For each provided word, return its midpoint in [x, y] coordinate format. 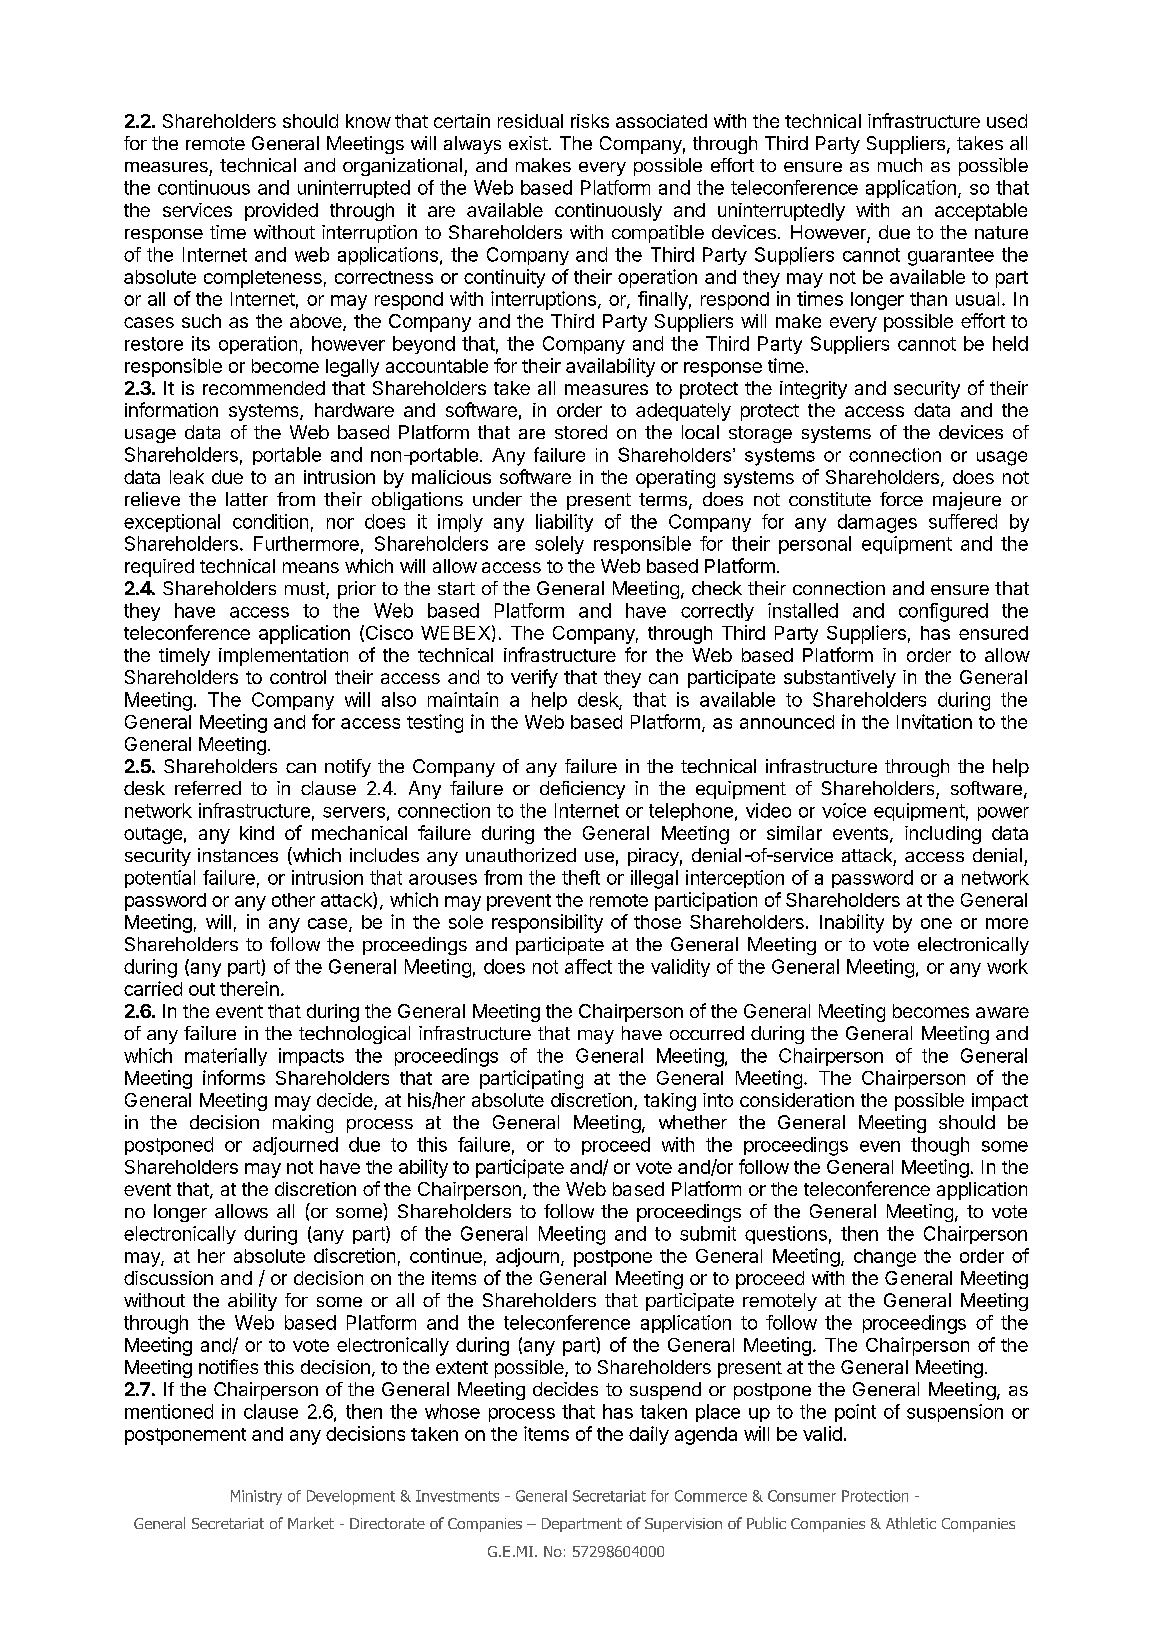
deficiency [582, 790]
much [900, 165]
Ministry [256, 1497]
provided [281, 212]
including [943, 835]
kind [257, 833]
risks [590, 121]
